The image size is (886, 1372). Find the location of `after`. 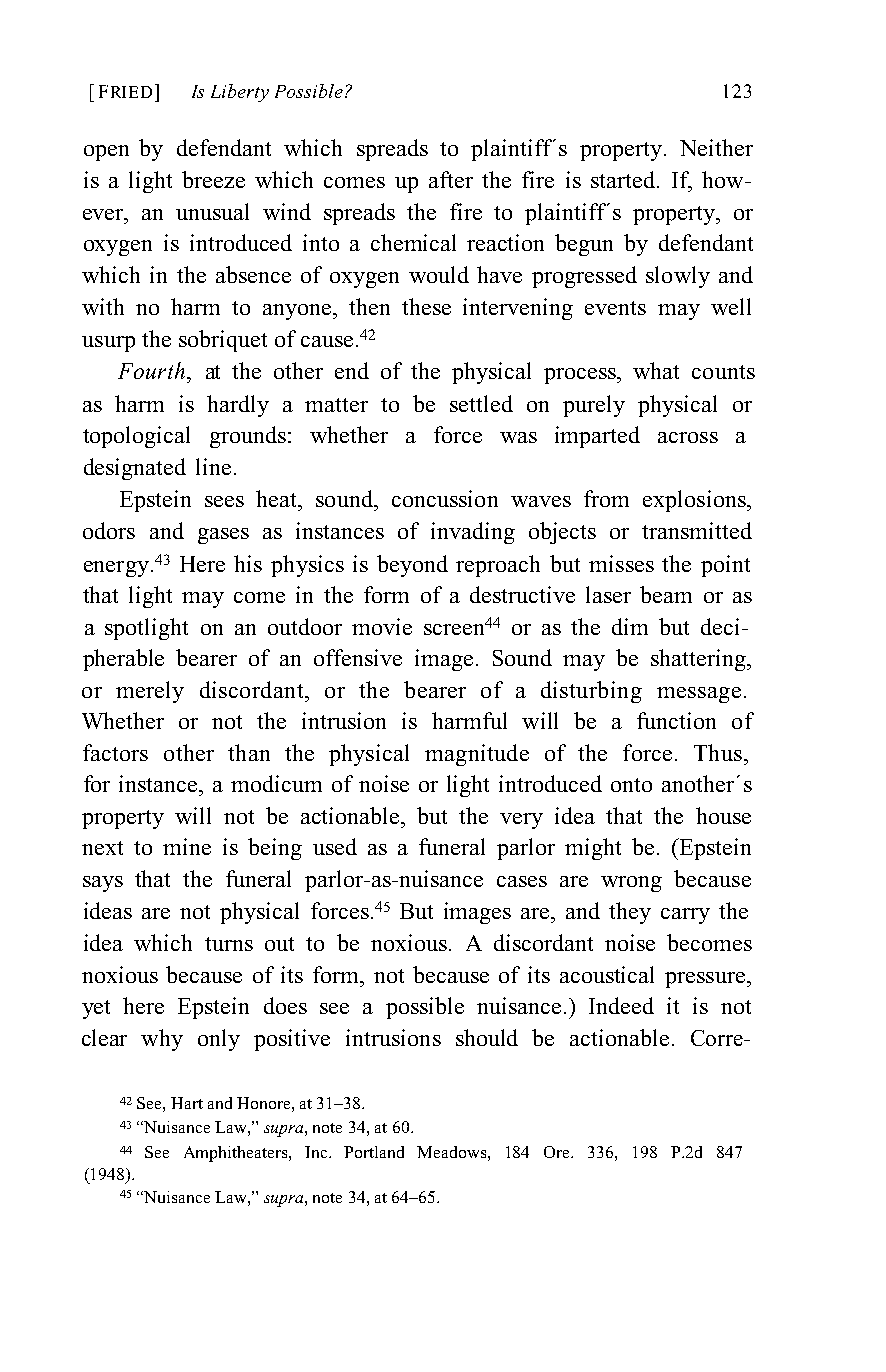

after is located at coordinates (451, 179).
